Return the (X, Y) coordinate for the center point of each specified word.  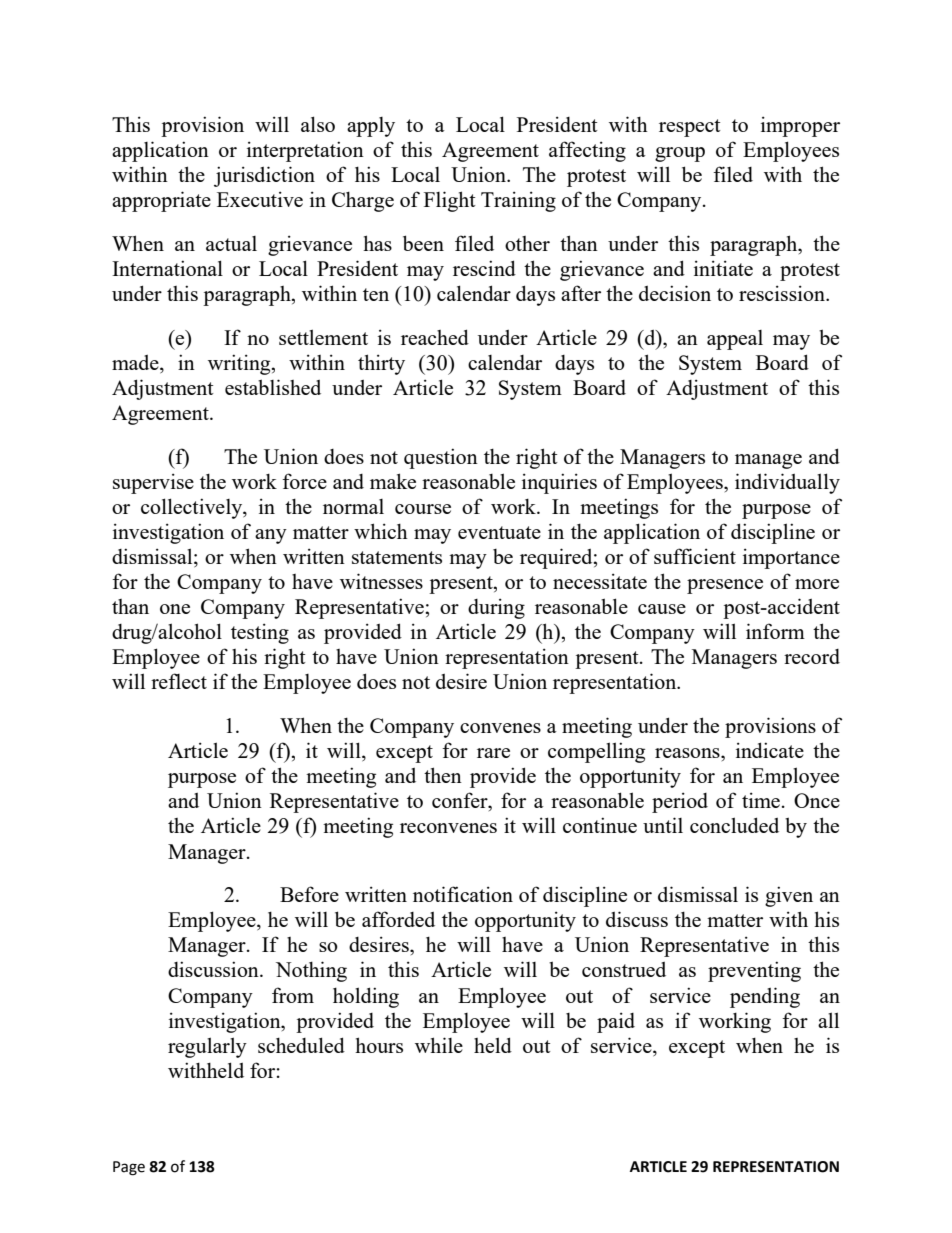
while (439, 1045)
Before (309, 894)
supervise (153, 483)
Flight (450, 201)
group (680, 154)
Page (129, 1168)
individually (787, 483)
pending (765, 997)
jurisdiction (264, 176)
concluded (734, 825)
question (441, 458)
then (443, 775)
